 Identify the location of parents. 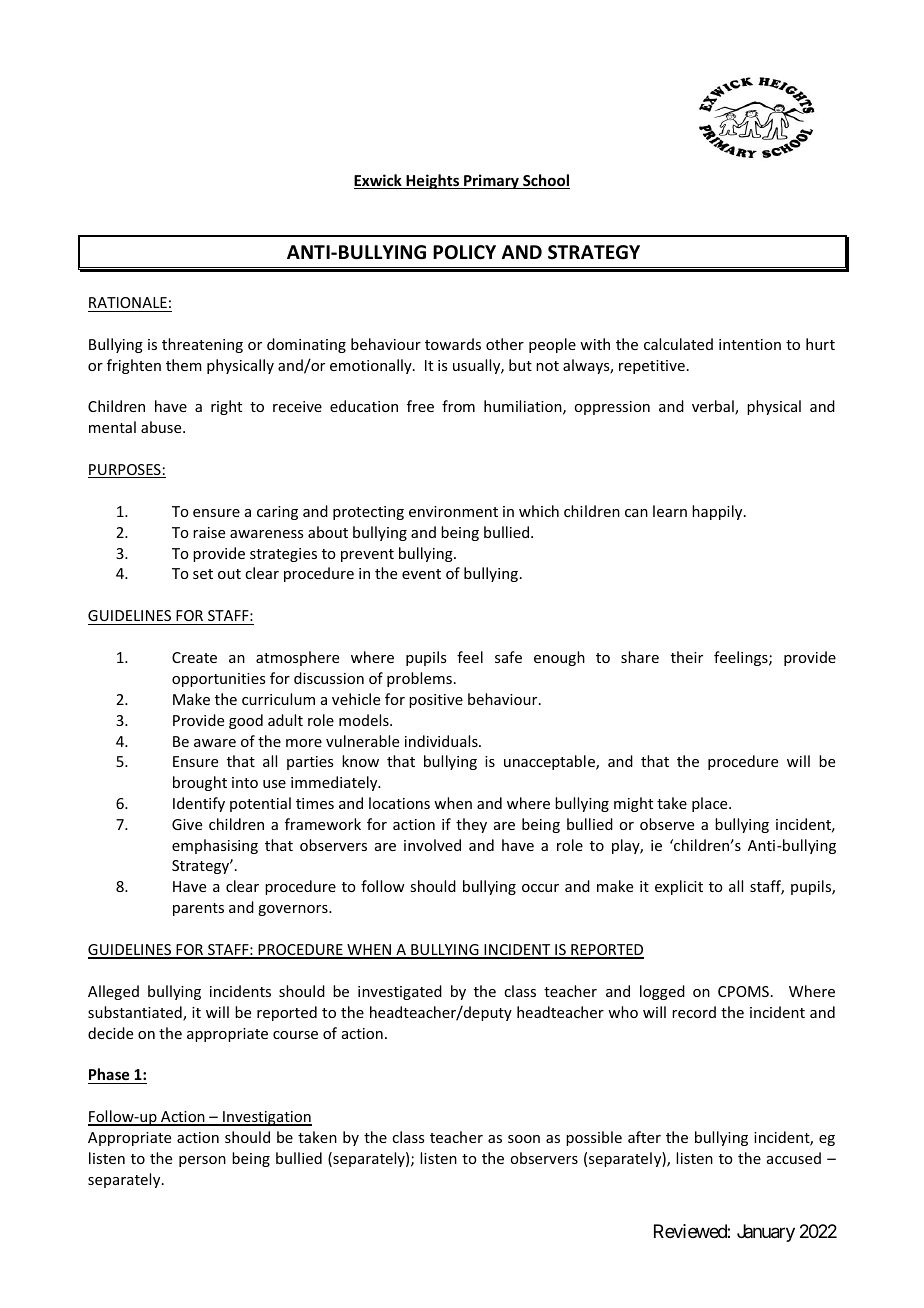
(198, 909).
